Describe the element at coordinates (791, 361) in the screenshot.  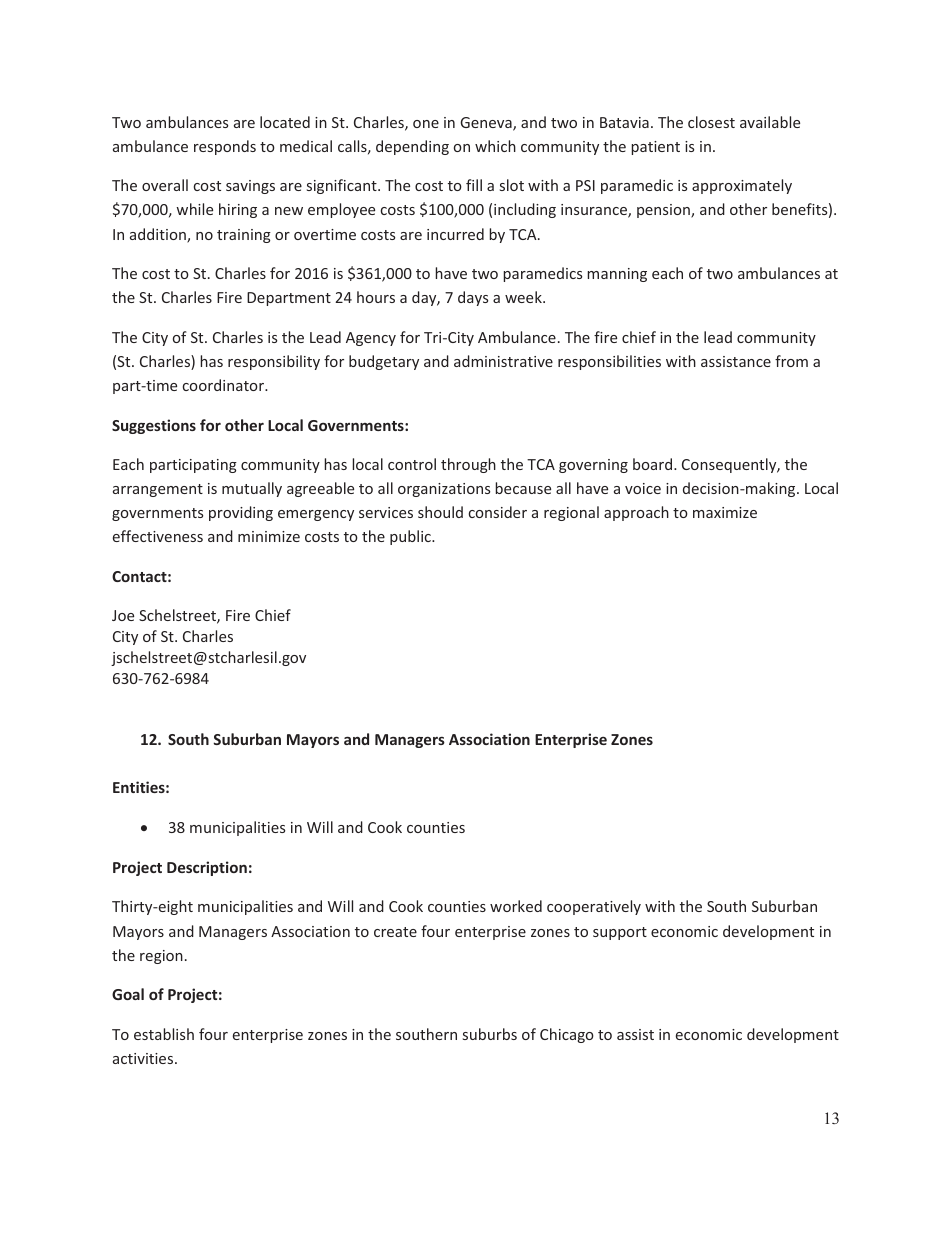
I see `from` at that location.
